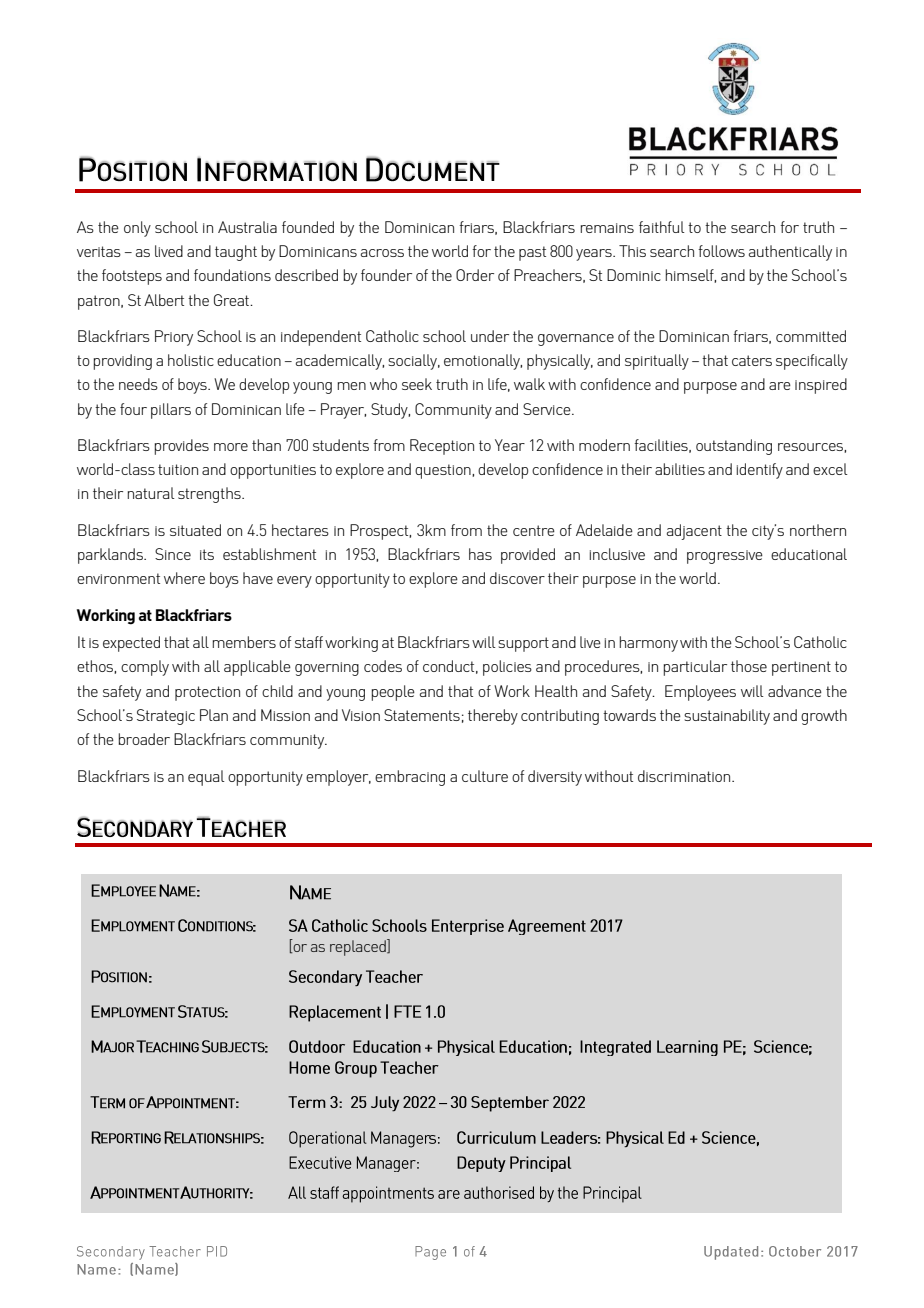 This image has height=1308, width=924. What do you see at coordinates (359, 947) in the image?
I see `replaced` at bounding box center [359, 947].
